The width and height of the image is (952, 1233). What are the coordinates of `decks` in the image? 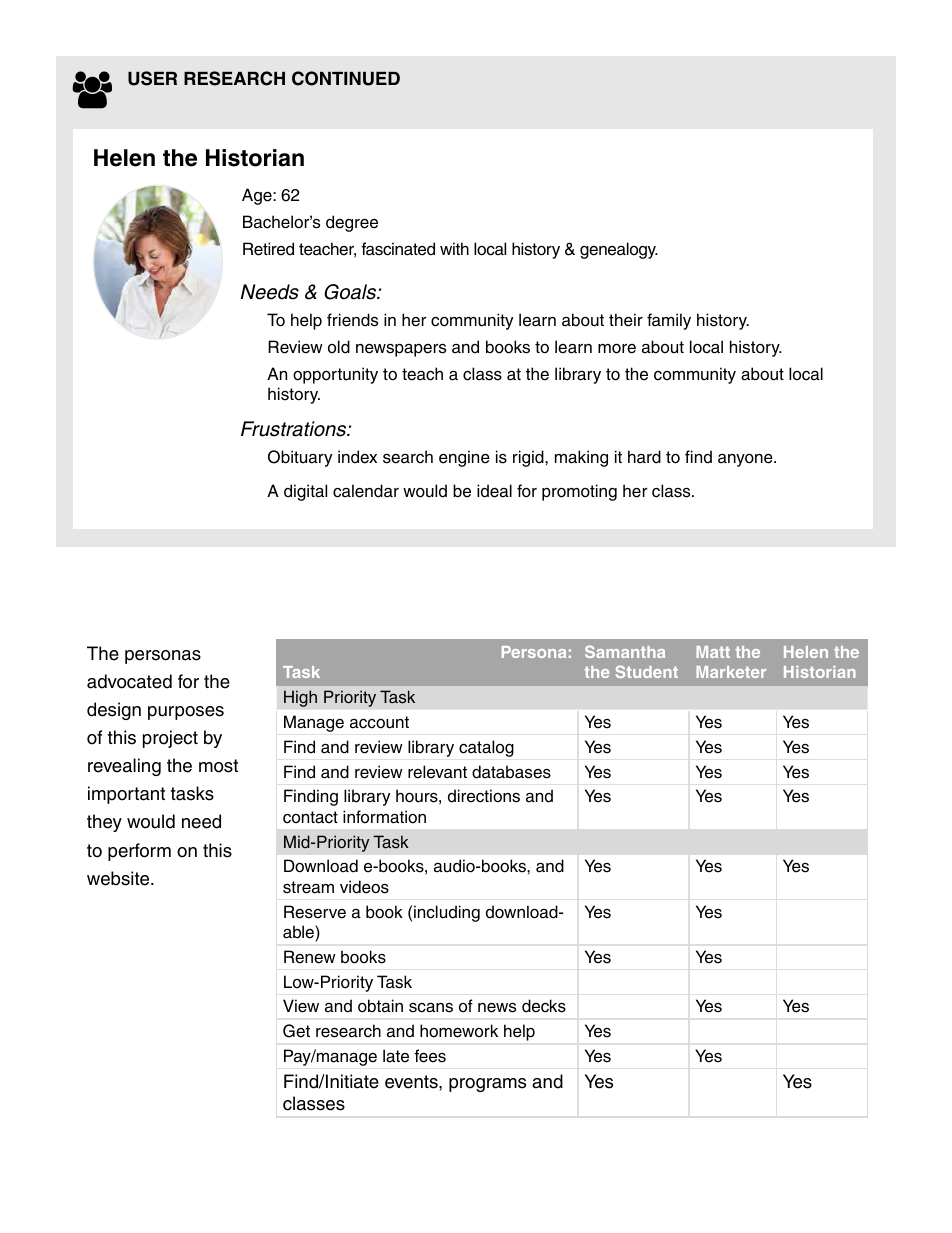 It's located at (544, 1006).
